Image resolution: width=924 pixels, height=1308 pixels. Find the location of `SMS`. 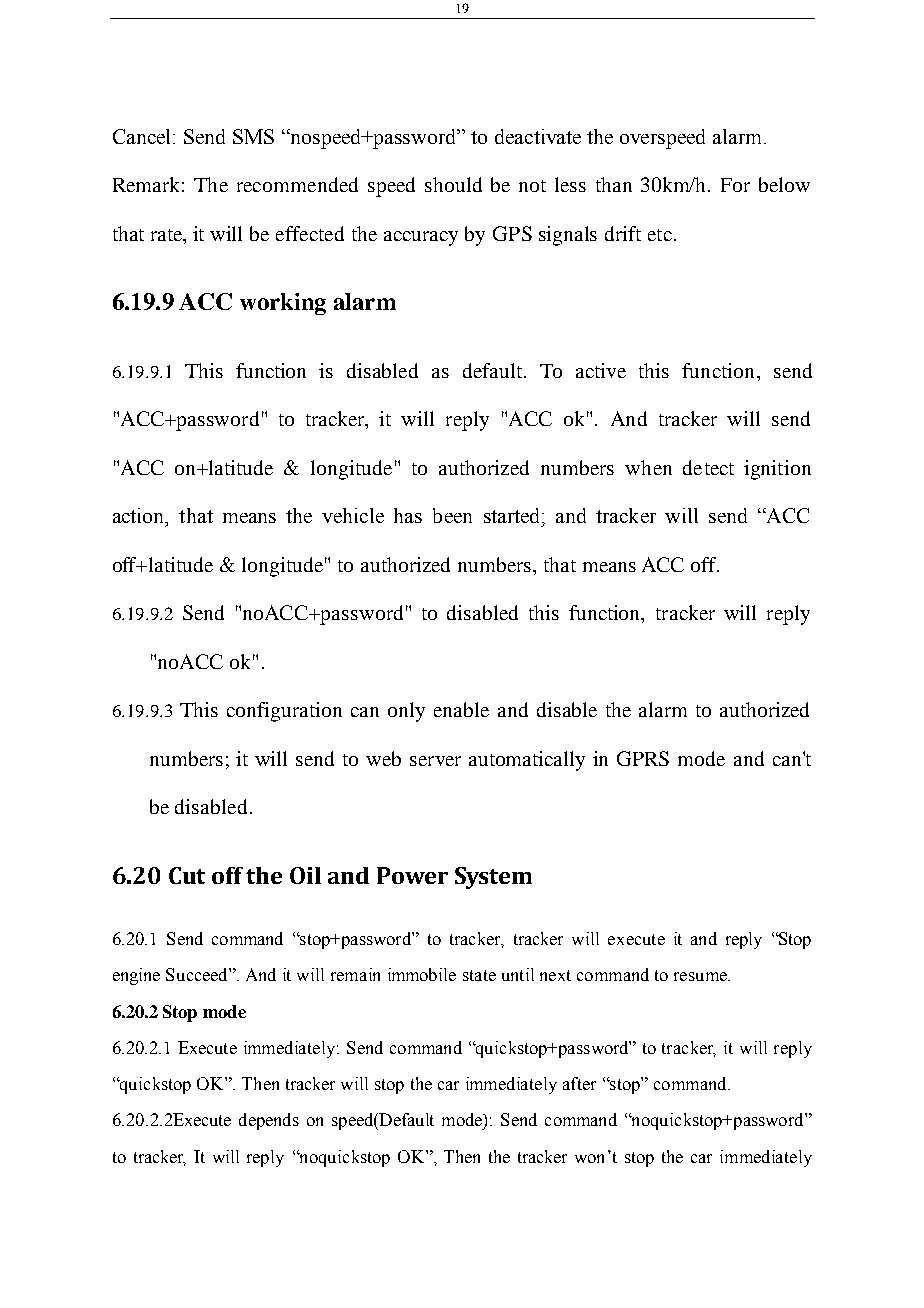

SMS is located at coordinates (253, 136).
